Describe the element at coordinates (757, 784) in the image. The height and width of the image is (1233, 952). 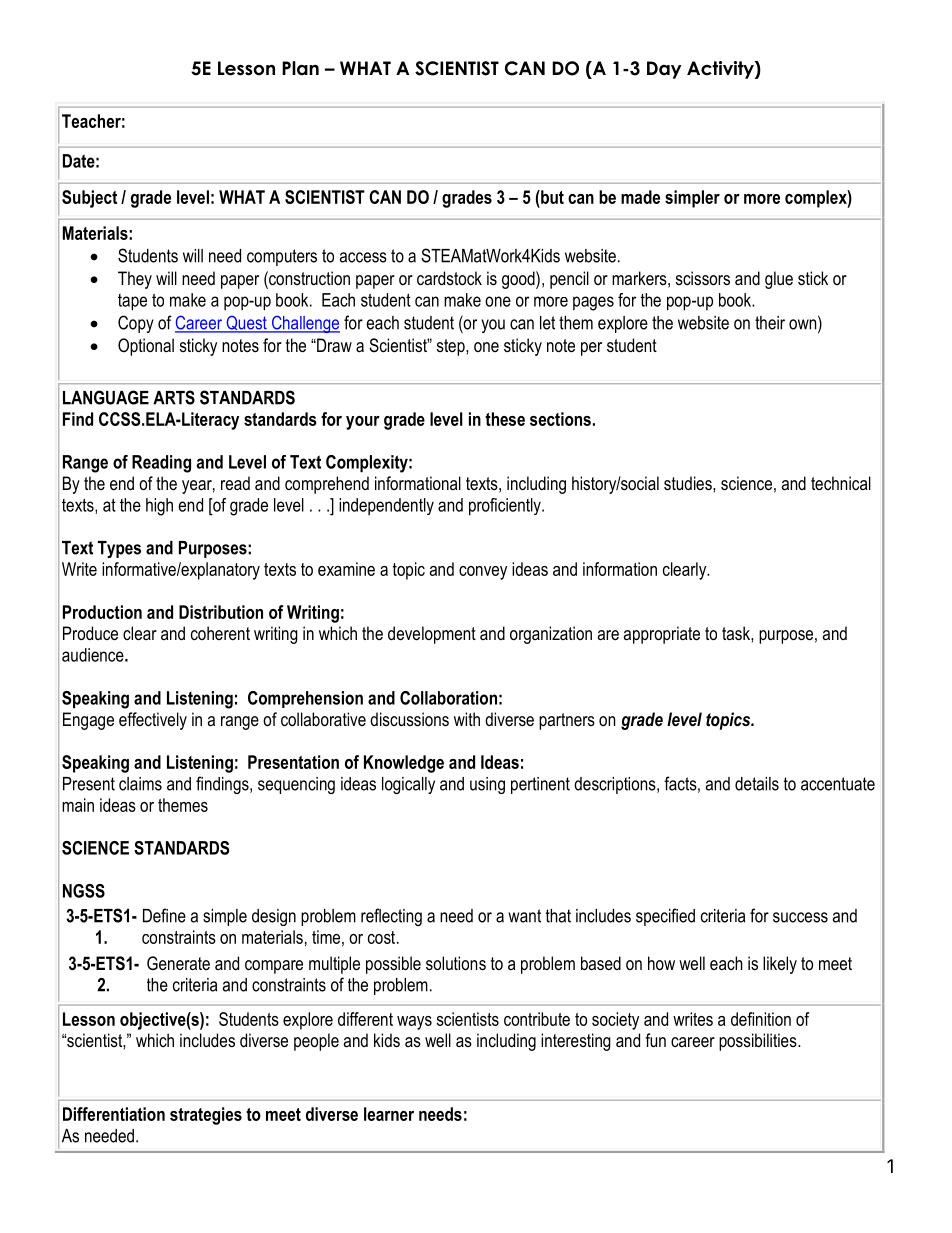
I see `details` at that location.
